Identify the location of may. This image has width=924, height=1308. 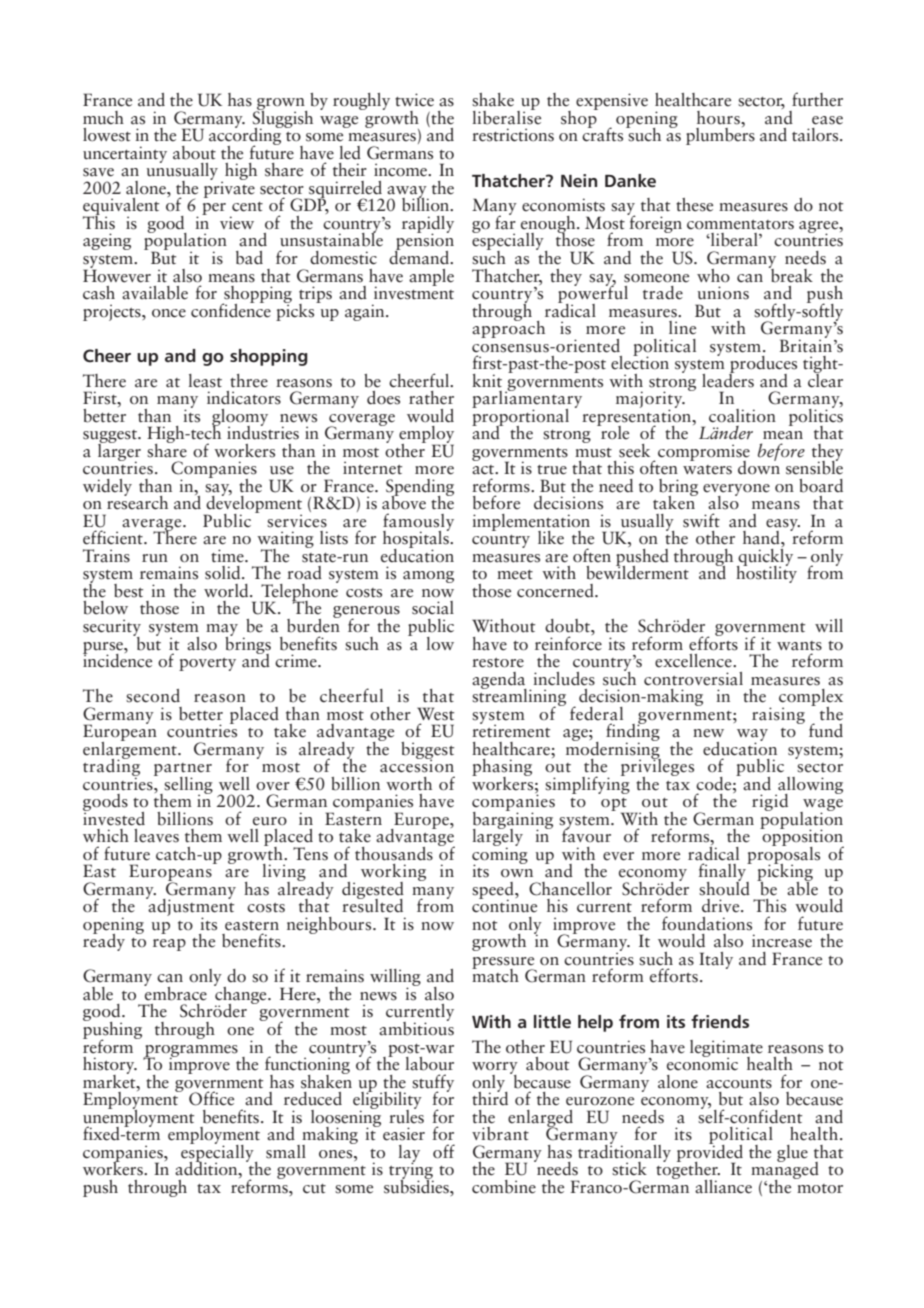
(222, 631).
